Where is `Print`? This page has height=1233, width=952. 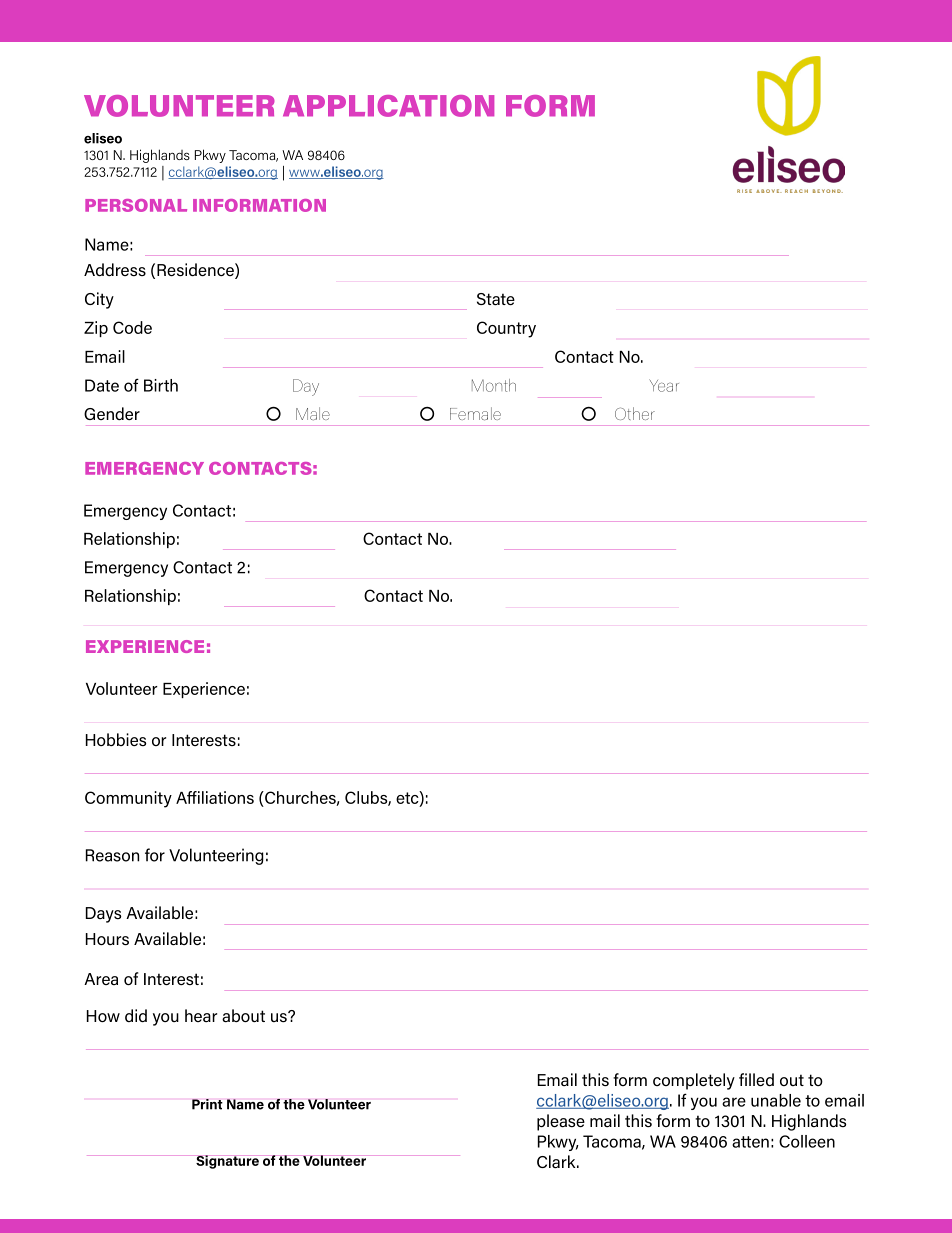
Print is located at coordinates (207, 1104).
